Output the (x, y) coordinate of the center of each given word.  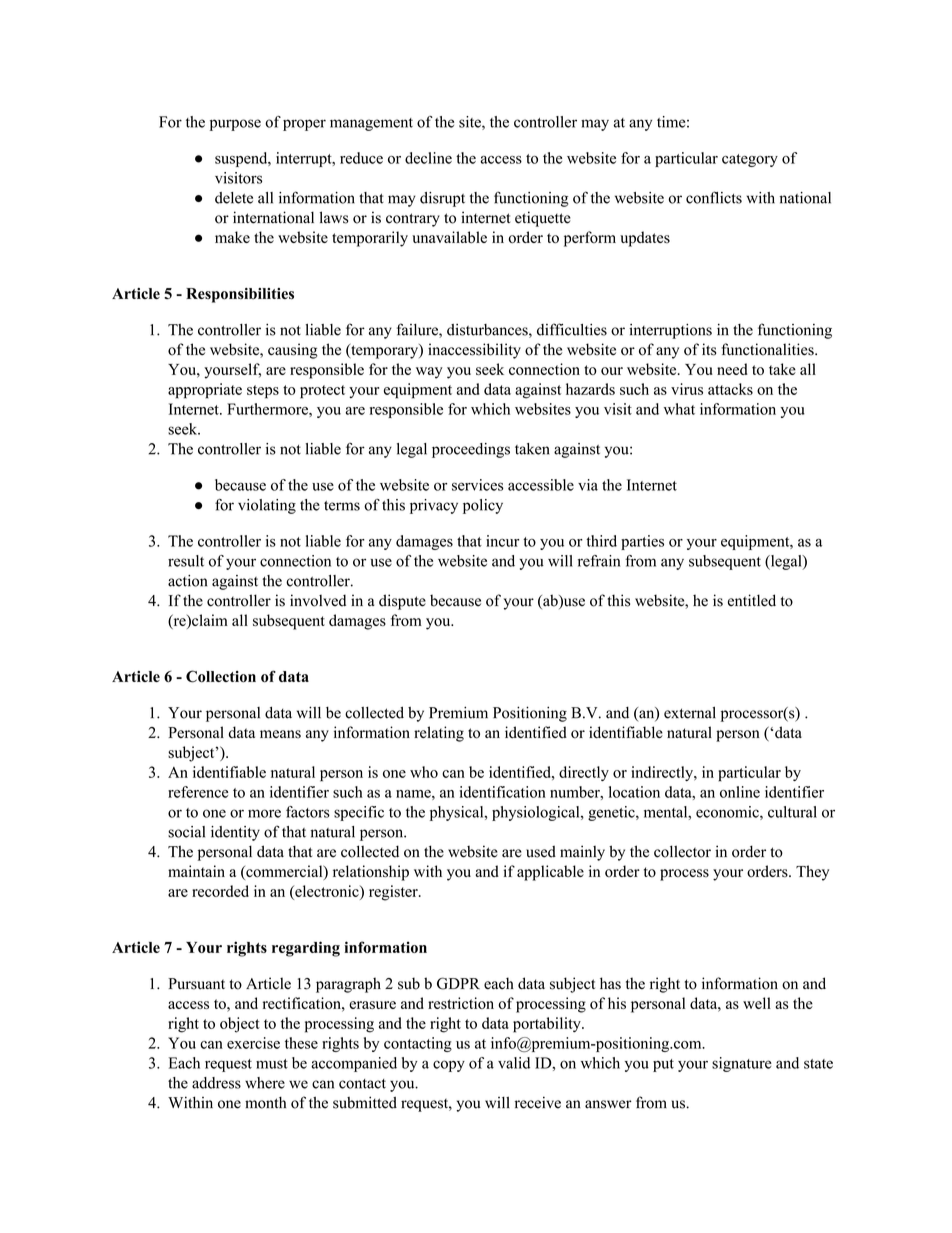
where (265, 1083)
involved (318, 600)
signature (742, 1064)
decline (428, 158)
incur (502, 541)
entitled (752, 600)
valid (514, 1063)
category (750, 160)
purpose (235, 125)
